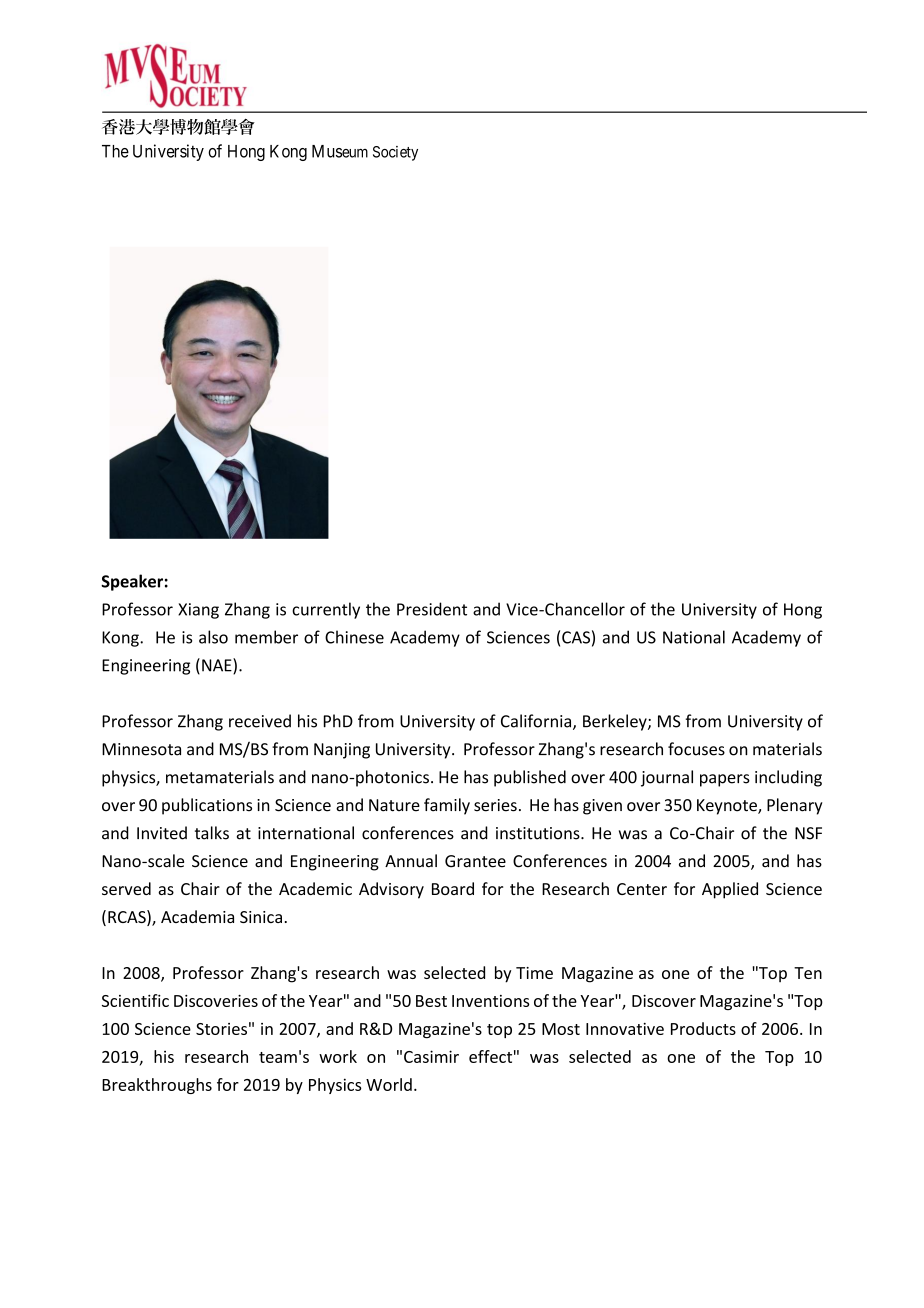 The height and width of the image is (1308, 924). I want to click on President, so click(432, 609).
